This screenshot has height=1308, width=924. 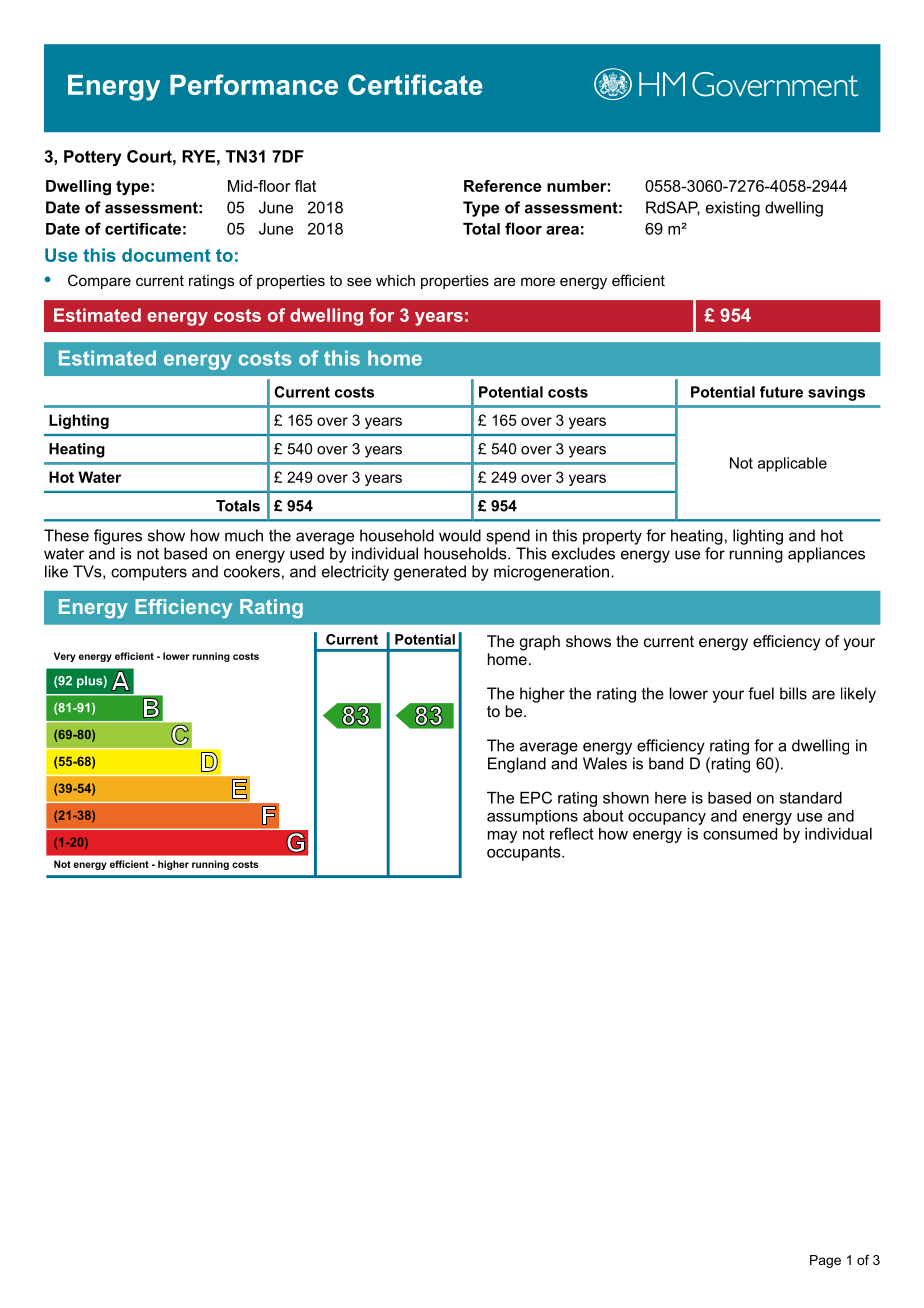 What do you see at coordinates (502, 186) in the screenshot?
I see `Reference` at bounding box center [502, 186].
